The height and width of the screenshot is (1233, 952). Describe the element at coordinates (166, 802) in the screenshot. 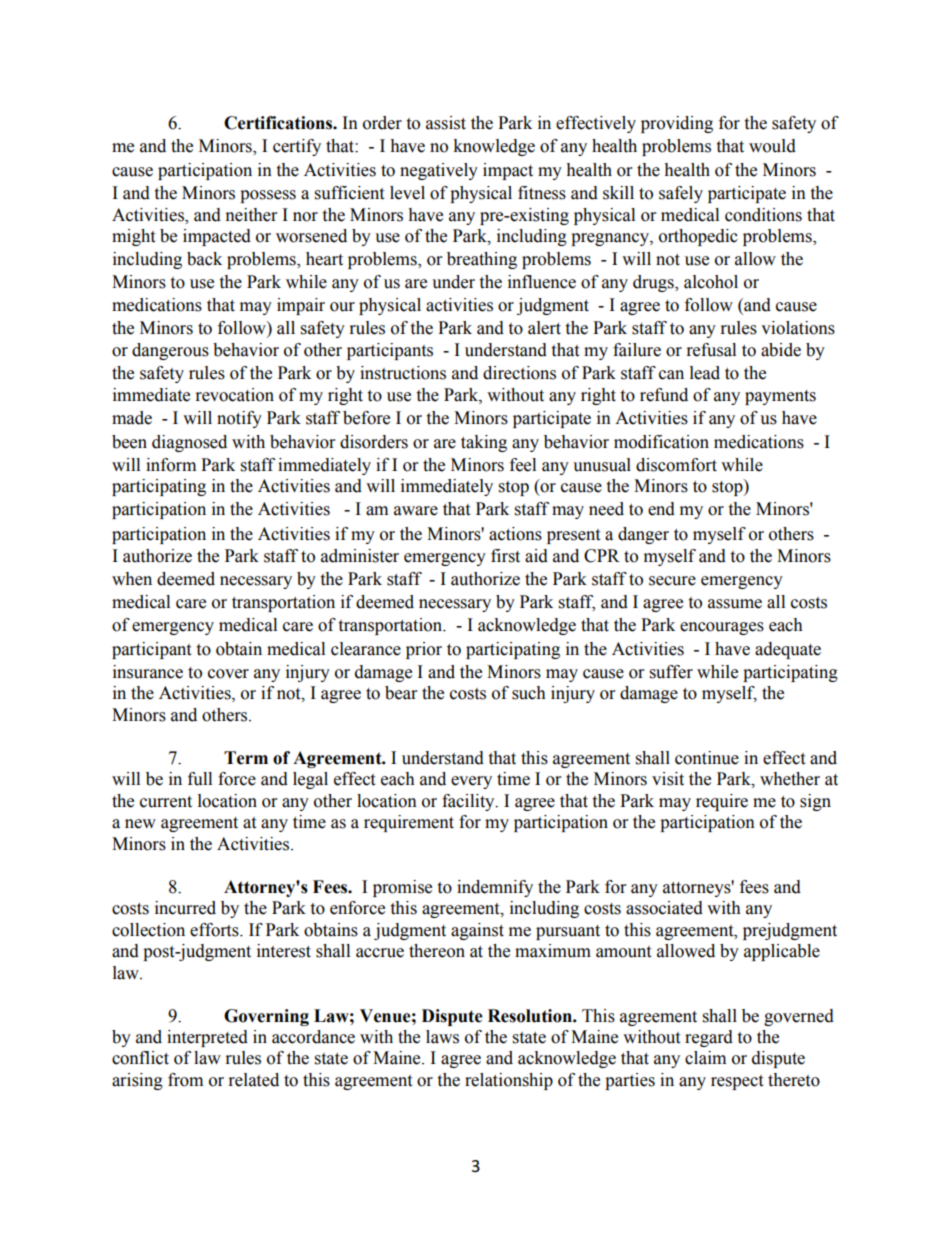

I see `current` at that location.
